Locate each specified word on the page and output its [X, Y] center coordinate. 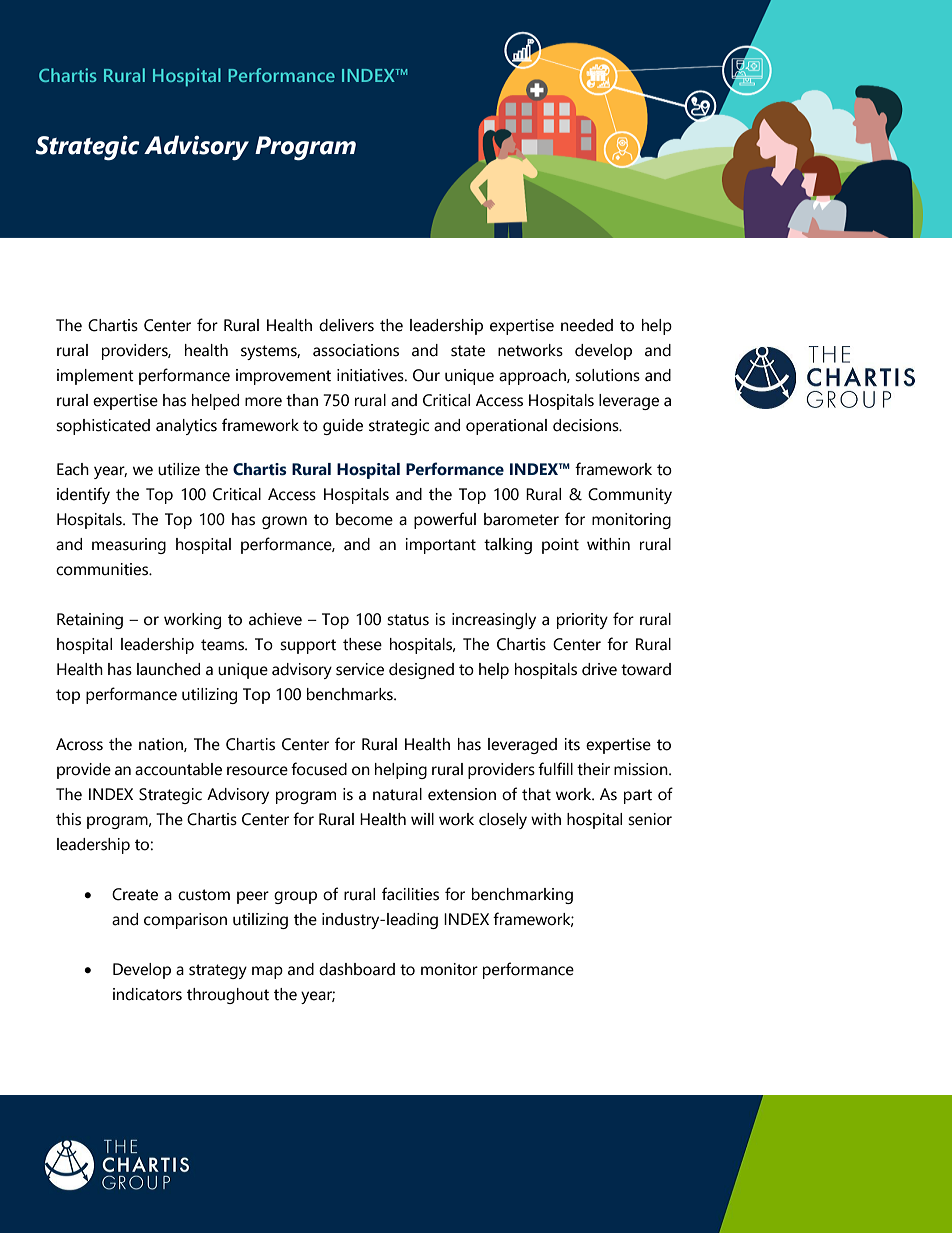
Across [79, 744]
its [572, 744]
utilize [179, 469]
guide [343, 427]
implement [95, 377]
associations [356, 350]
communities [103, 569]
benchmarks [351, 694]
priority [582, 621]
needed [587, 325]
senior [650, 819]
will [422, 819]
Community [630, 496]
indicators [147, 994]
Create [135, 894]
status [408, 620]
